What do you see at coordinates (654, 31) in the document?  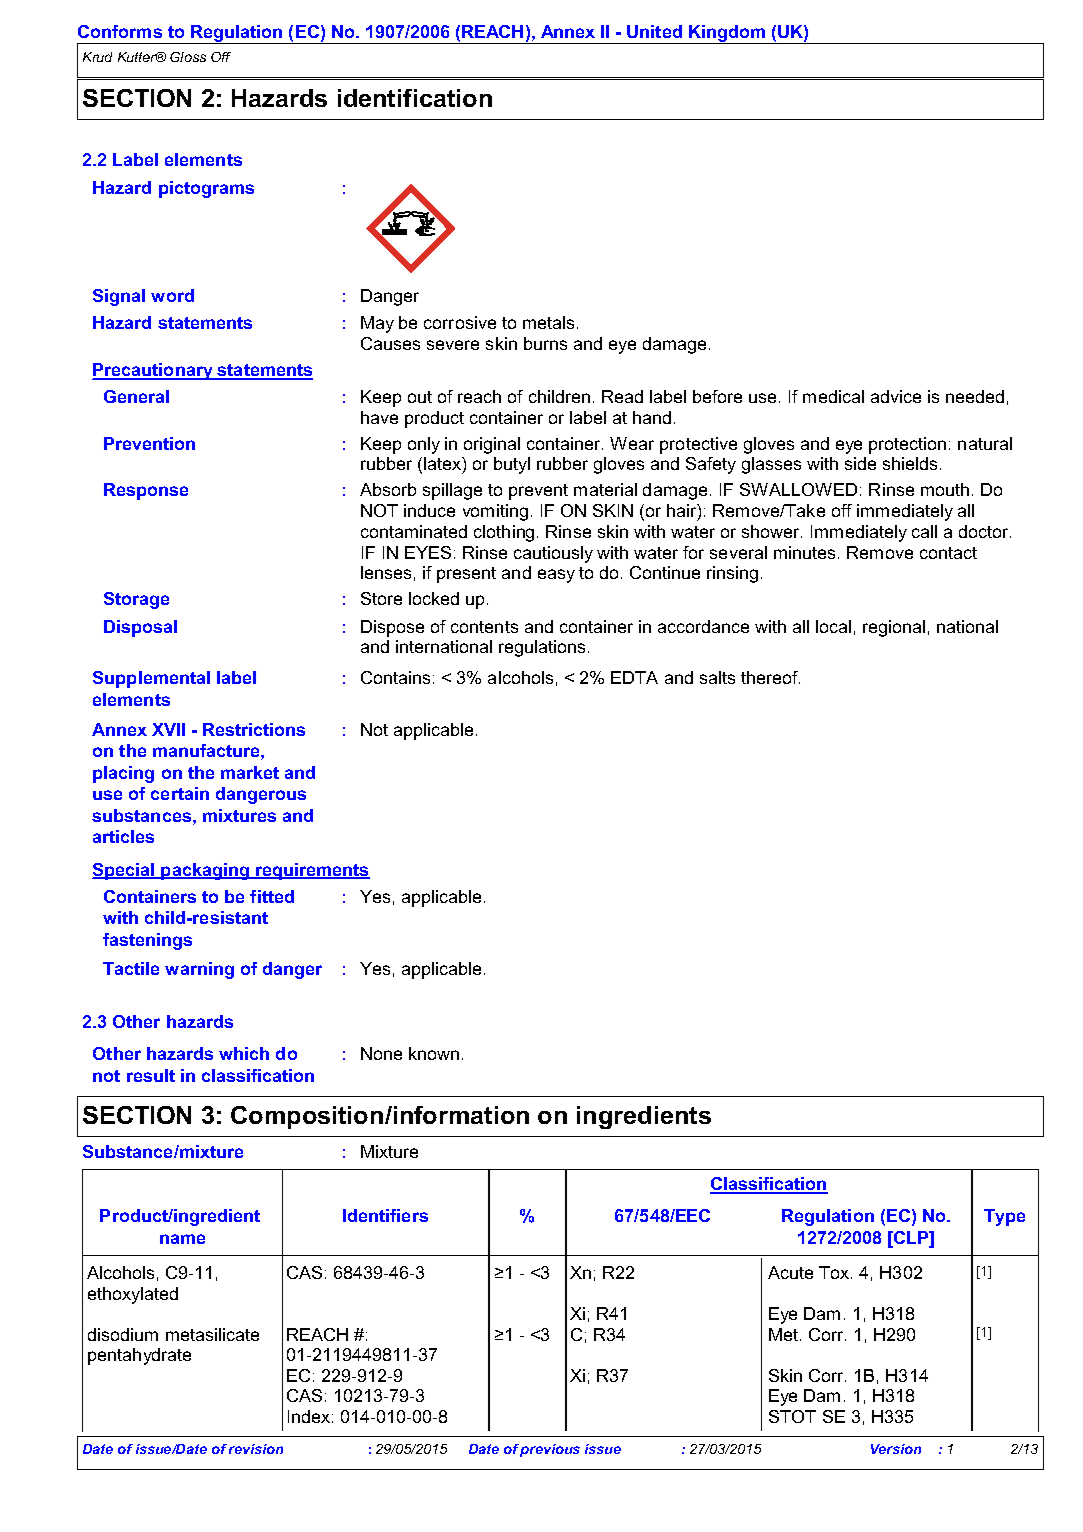 I see `United` at bounding box center [654, 31].
